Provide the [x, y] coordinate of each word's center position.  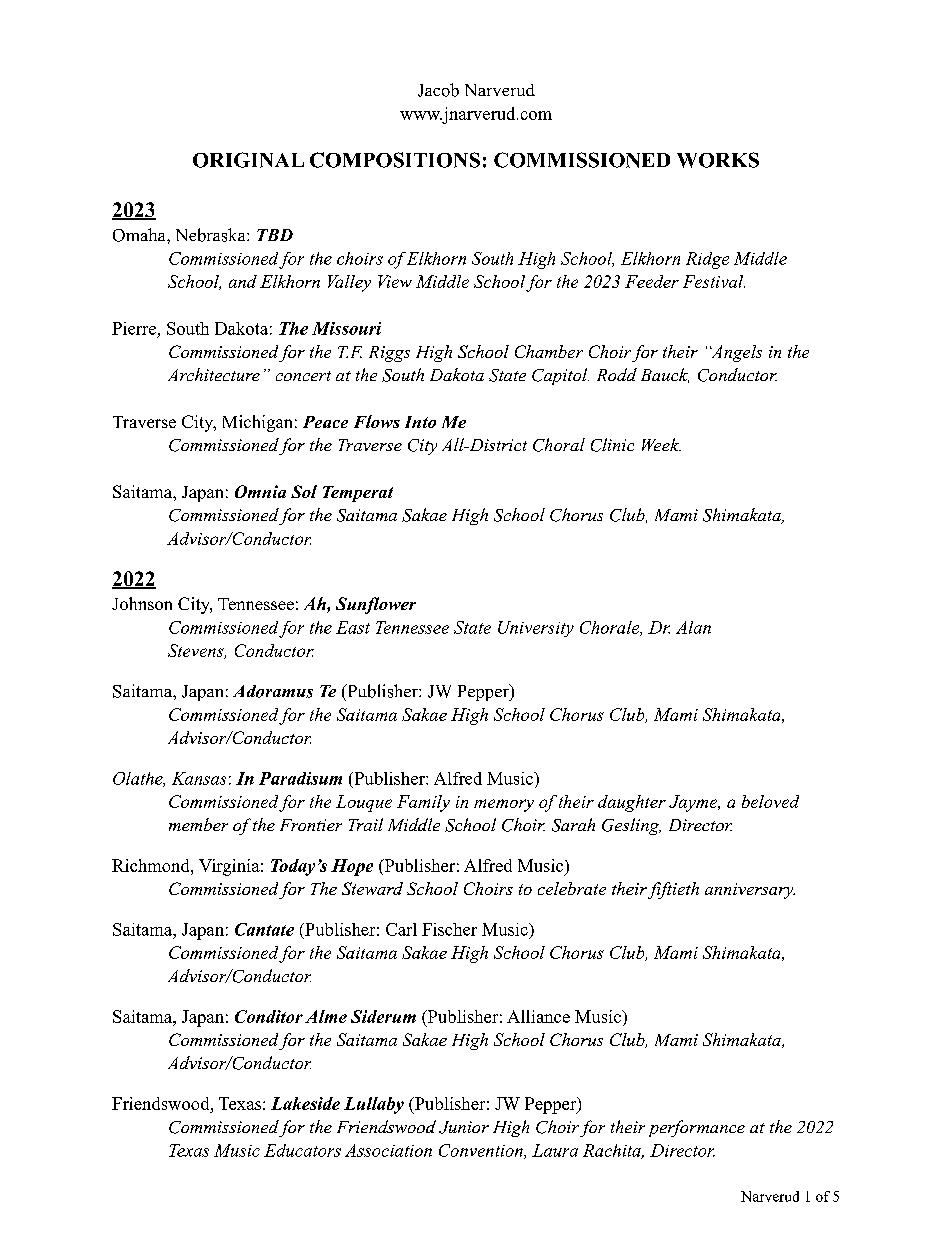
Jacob [438, 90]
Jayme [694, 803]
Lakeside [305, 1103]
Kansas [199, 778]
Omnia [260, 491]
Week [661, 444]
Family [423, 803]
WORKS [718, 160]
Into [420, 422]
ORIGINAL [248, 160]
